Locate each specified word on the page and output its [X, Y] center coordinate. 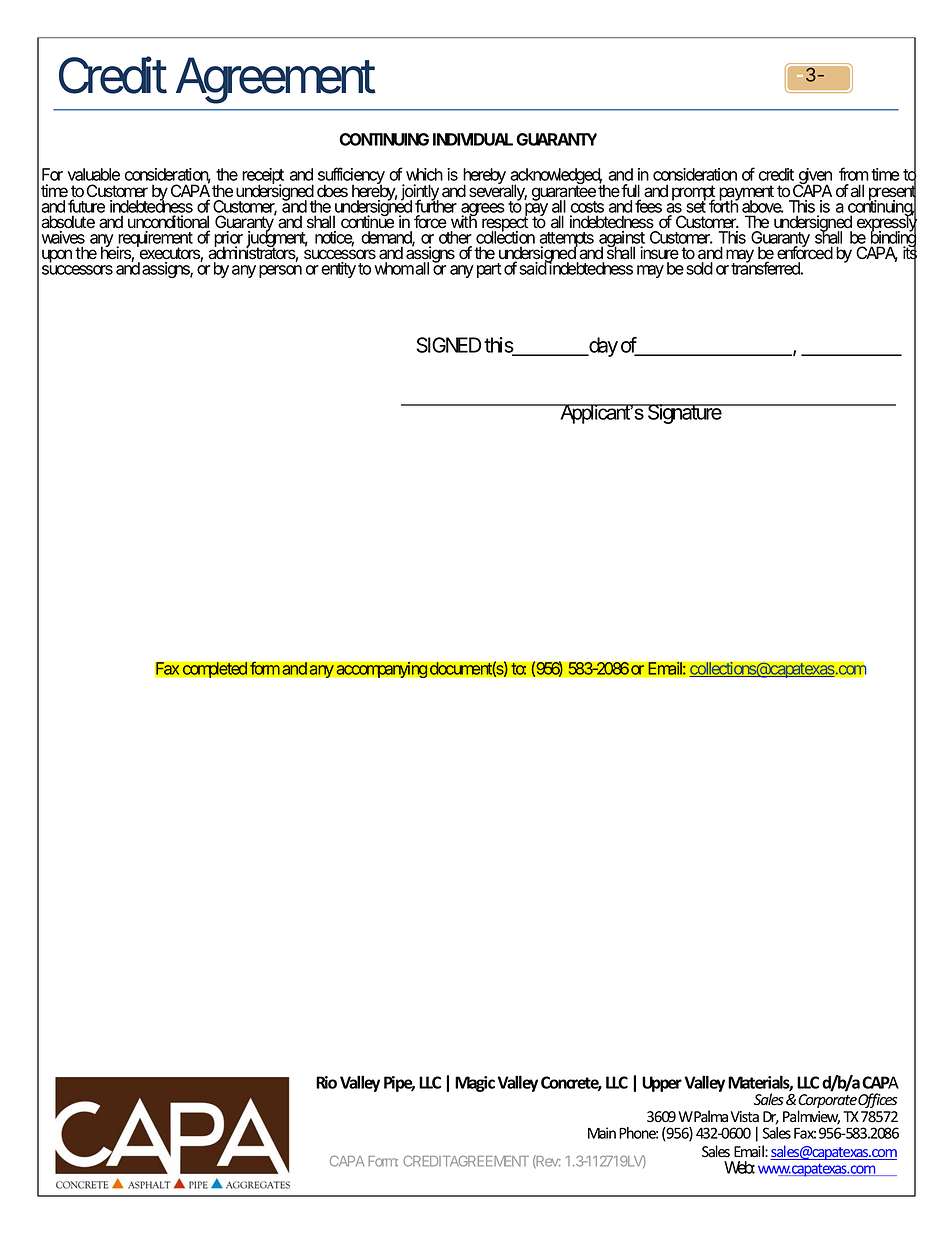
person [280, 271]
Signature [685, 414]
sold [699, 268]
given [814, 177]
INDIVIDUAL [473, 139]
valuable [93, 174]
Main [602, 1133]
